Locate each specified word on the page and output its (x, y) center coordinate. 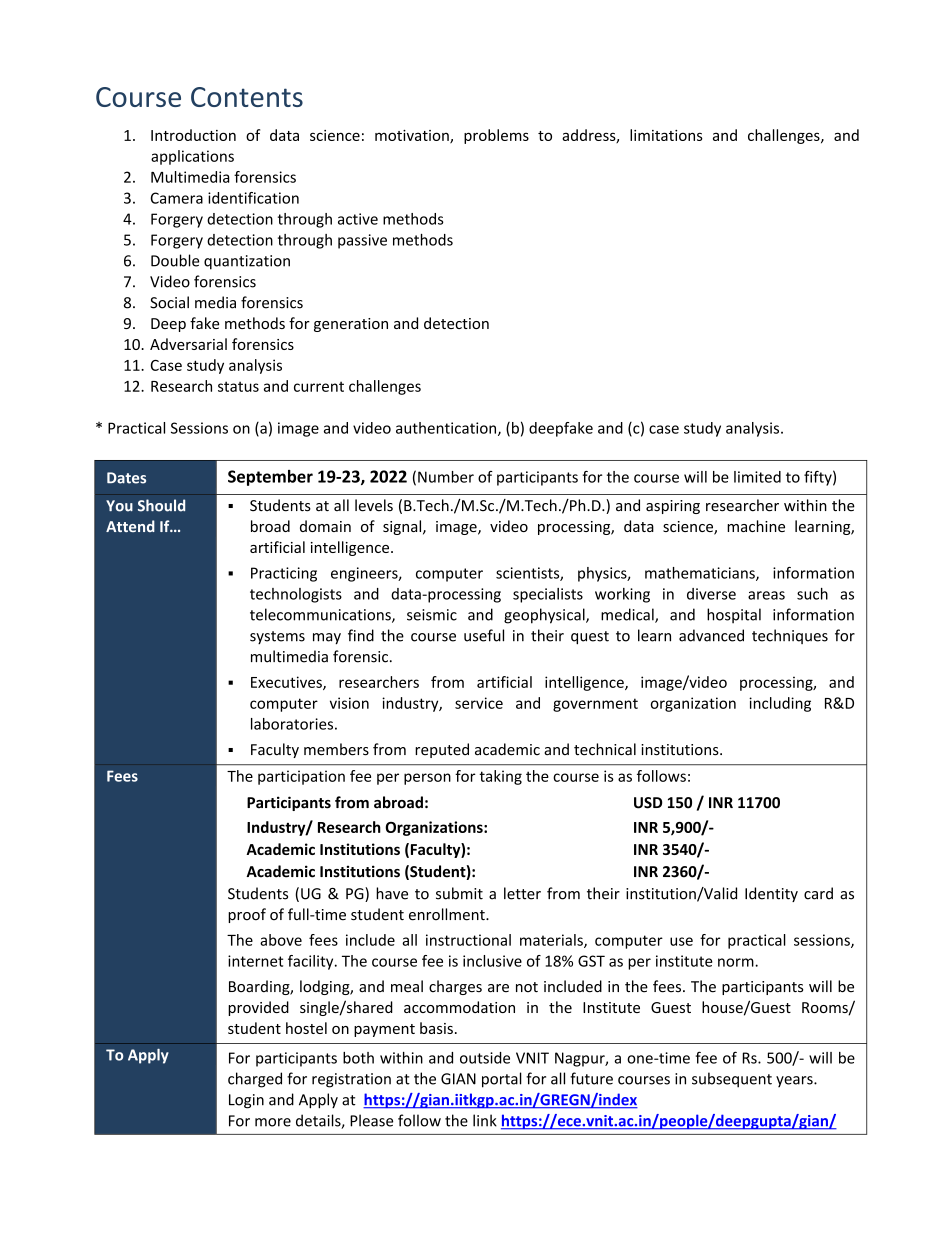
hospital (734, 616)
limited (757, 477)
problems (496, 136)
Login (246, 1101)
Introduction (193, 135)
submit (459, 893)
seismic (432, 615)
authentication (447, 429)
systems (277, 637)
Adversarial (188, 344)
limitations (666, 135)
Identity (771, 894)
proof (247, 915)
